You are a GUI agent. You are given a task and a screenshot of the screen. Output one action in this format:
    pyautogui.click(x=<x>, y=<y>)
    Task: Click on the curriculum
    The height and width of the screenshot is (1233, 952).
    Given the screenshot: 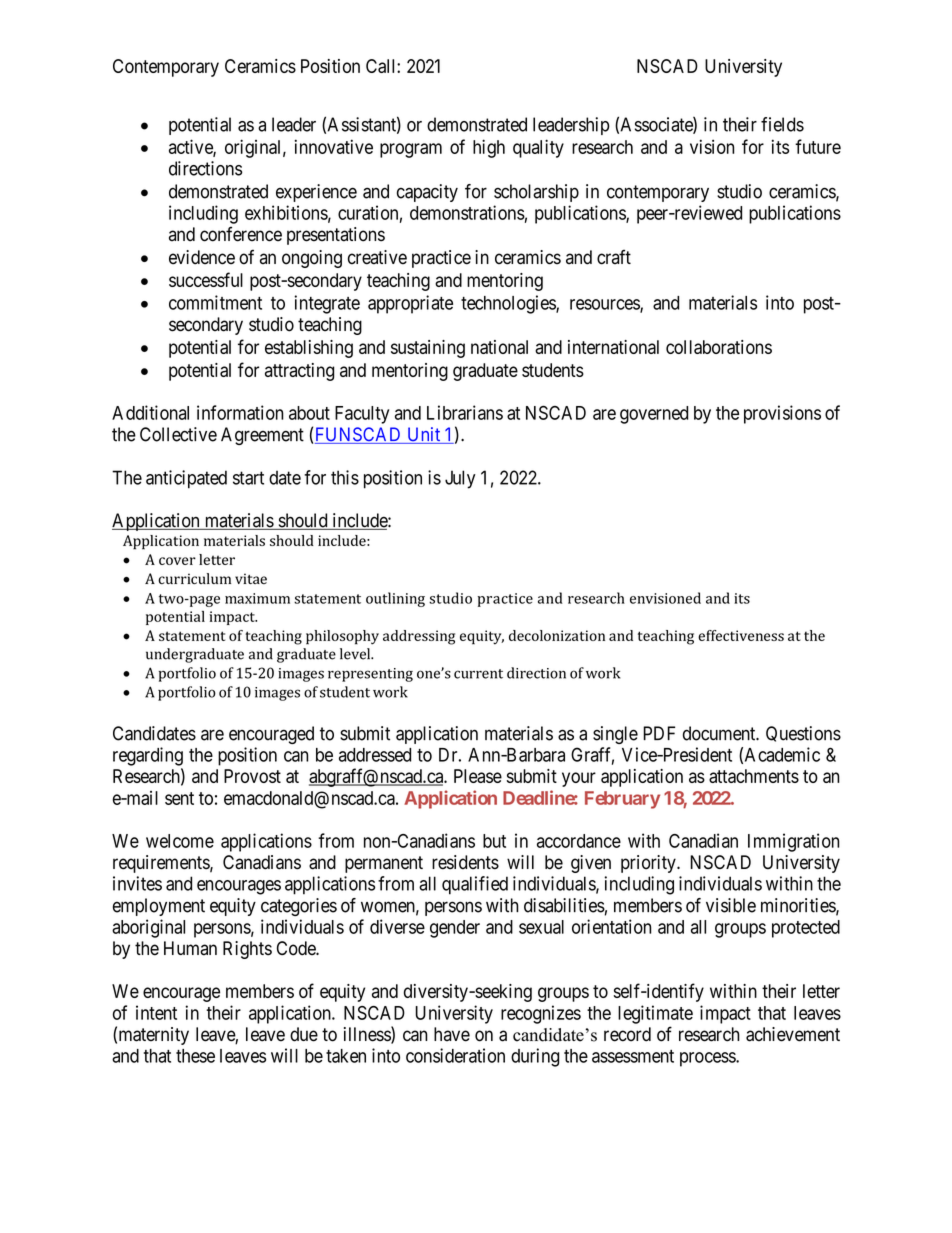 What is the action you would take?
    pyautogui.click(x=194, y=578)
